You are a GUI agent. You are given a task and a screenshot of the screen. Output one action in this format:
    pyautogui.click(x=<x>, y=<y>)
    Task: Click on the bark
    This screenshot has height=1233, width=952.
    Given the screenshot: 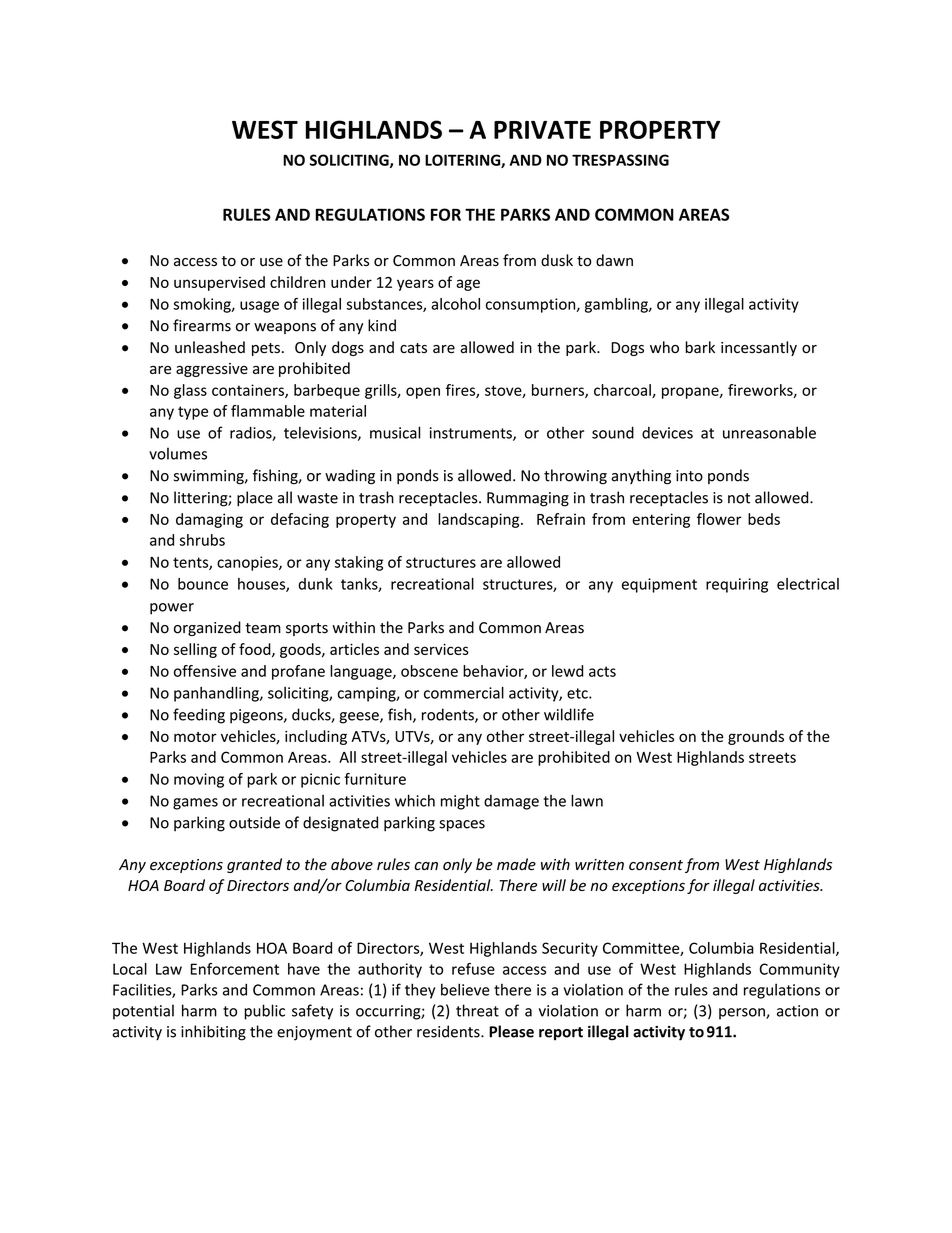 What is the action you would take?
    pyautogui.click(x=700, y=347)
